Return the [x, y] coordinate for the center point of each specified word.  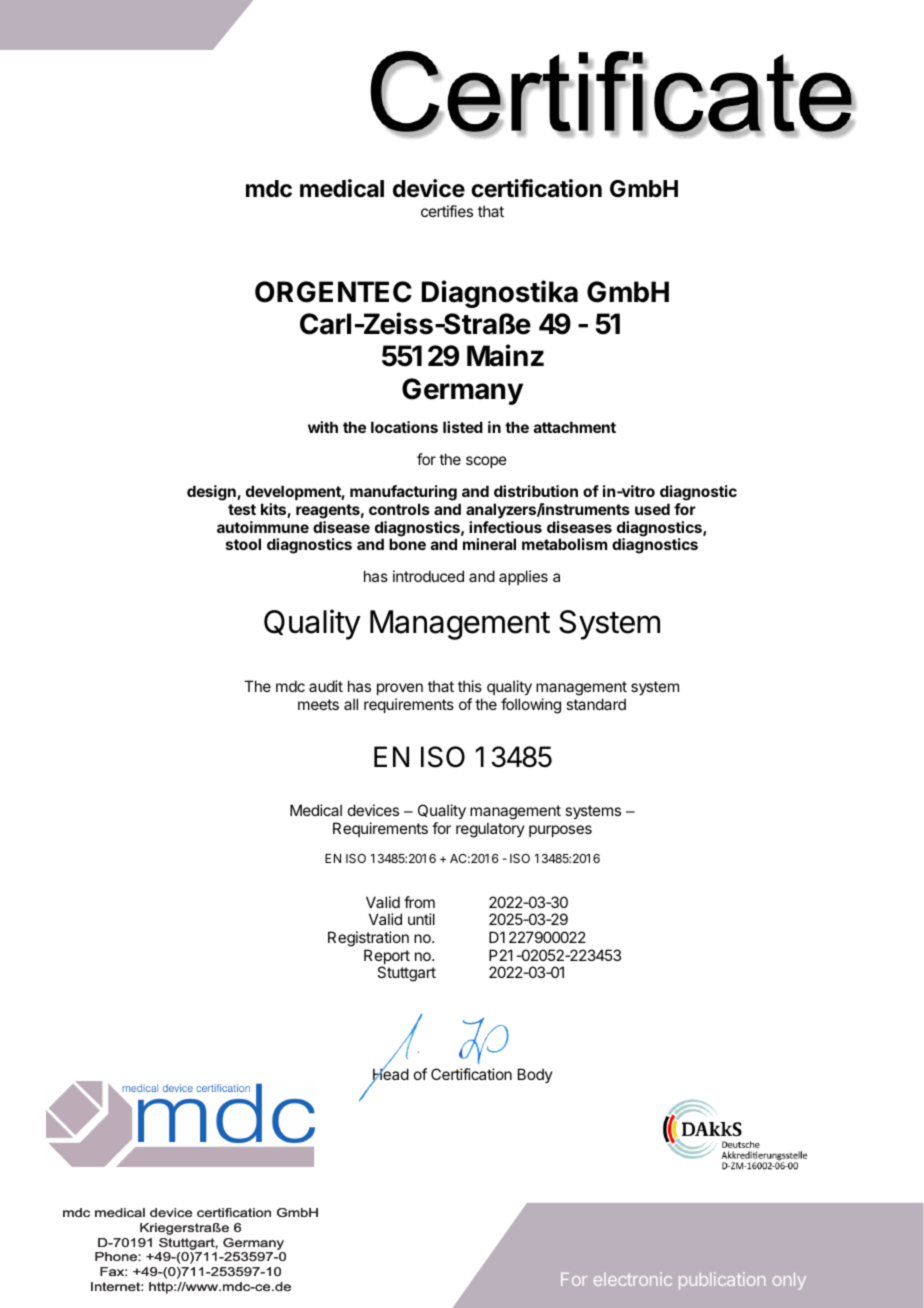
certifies [447, 211]
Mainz [505, 355]
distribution [536, 491]
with [323, 427]
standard [596, 704]
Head [390, 1075]
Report [387, 958]
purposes [560, 831]
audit [326, 686]
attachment [575, 427]
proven [400, 689]
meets [318, 704]
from [419, 902]
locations [404, 427]
